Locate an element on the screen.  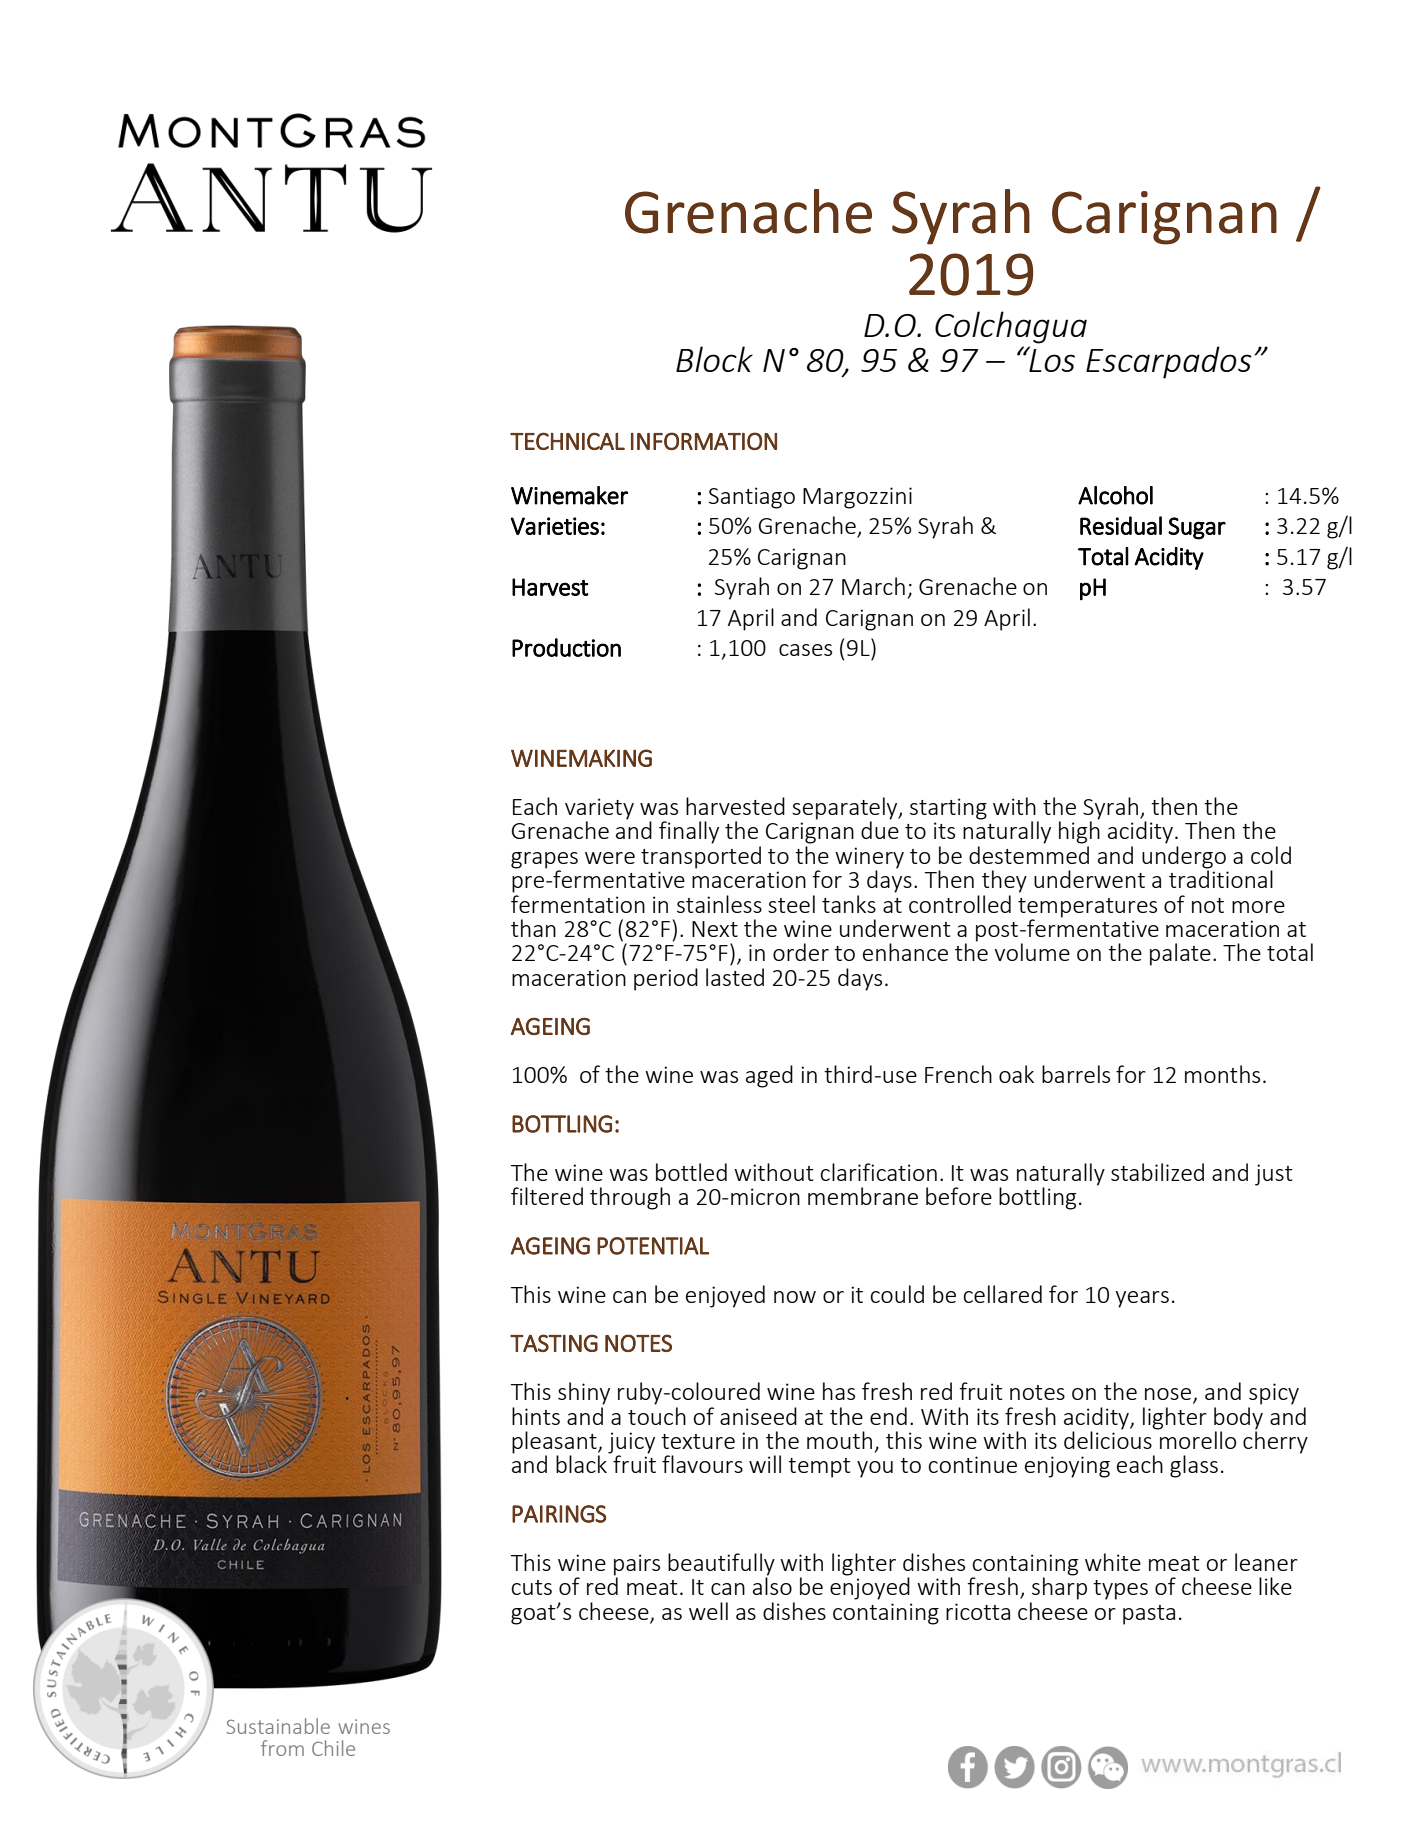
Chile is located at coordinates (333, 1748).
